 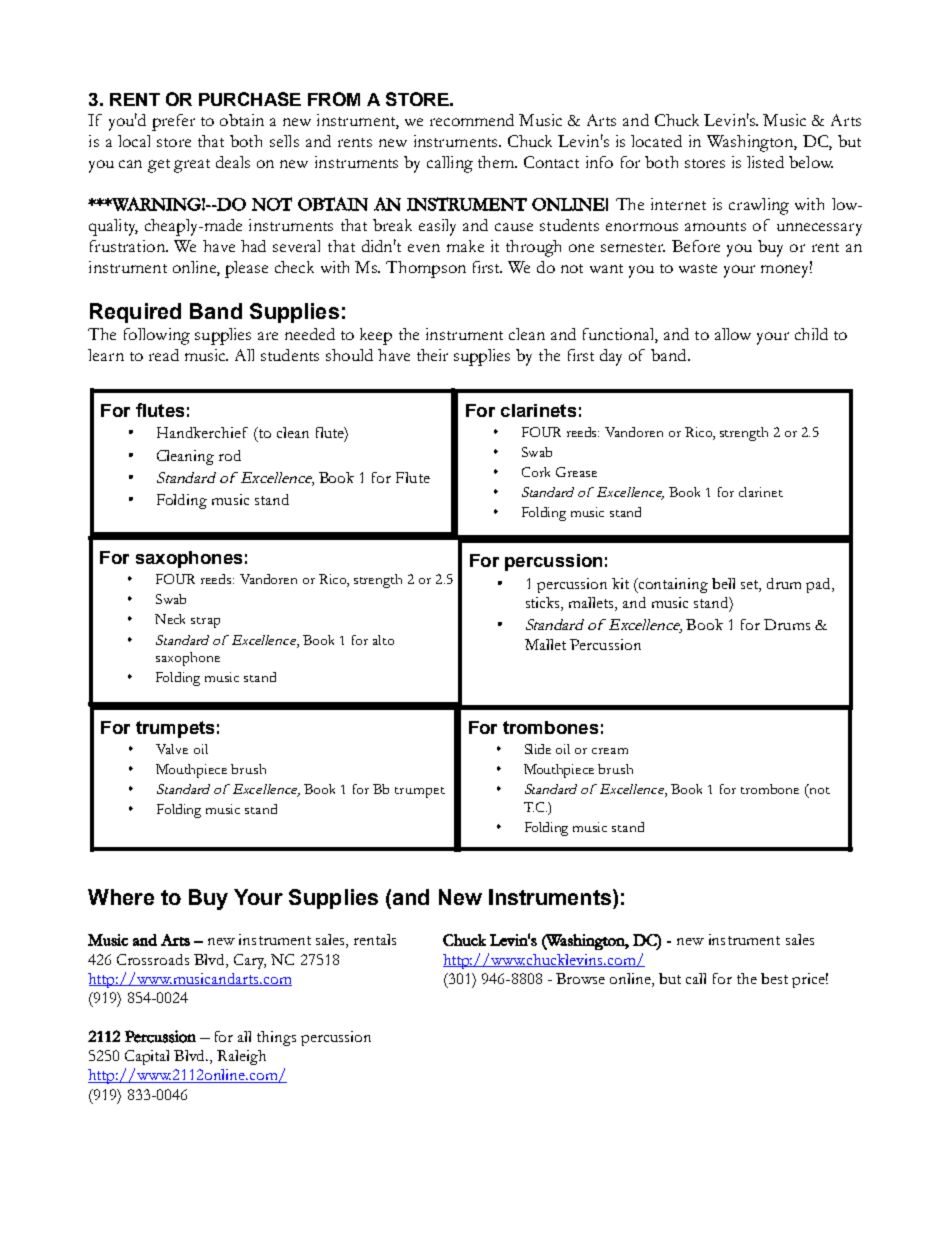 I want to click on Browse, so click(x=580, y=978).
